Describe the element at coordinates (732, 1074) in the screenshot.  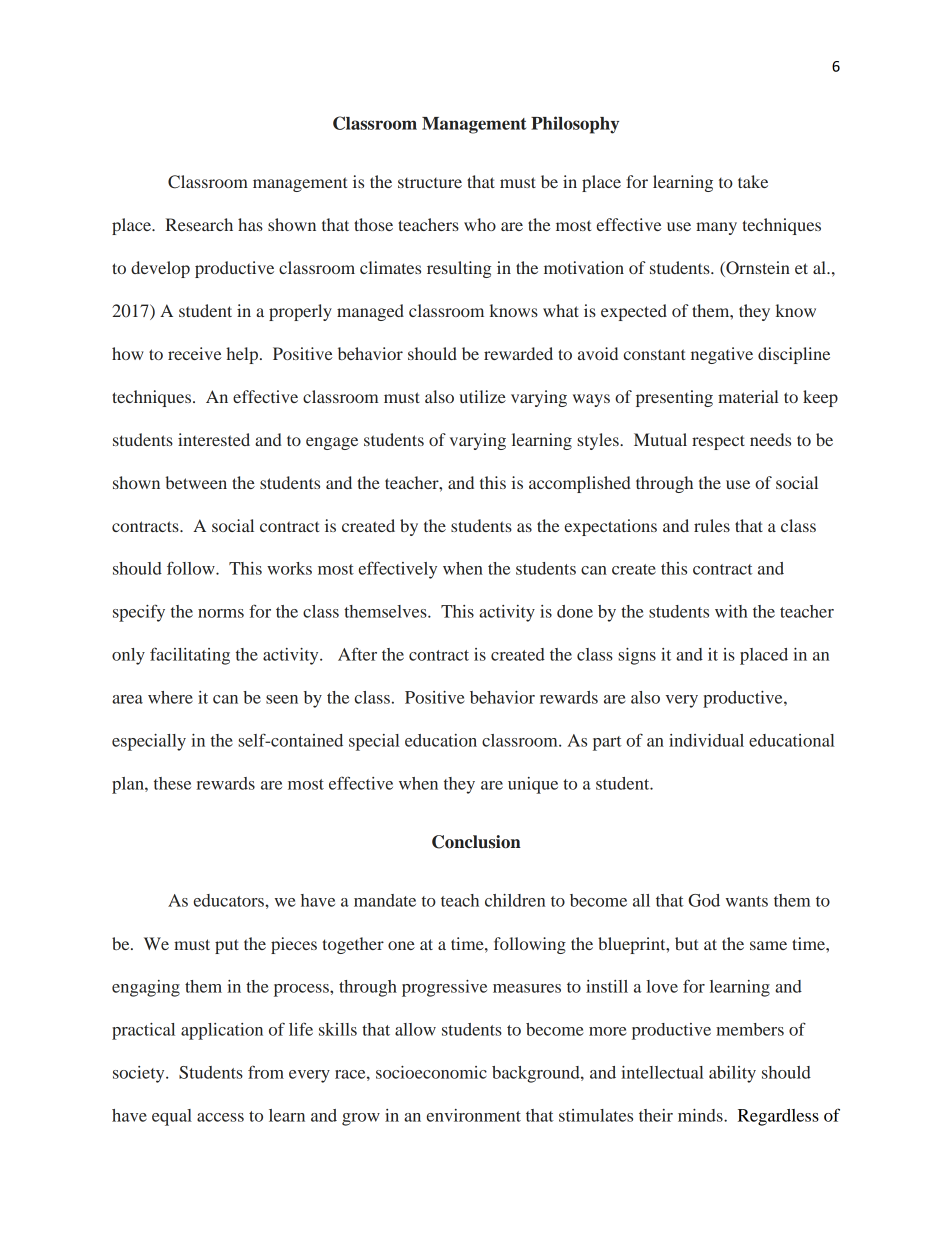
I see `ability` at that location.
